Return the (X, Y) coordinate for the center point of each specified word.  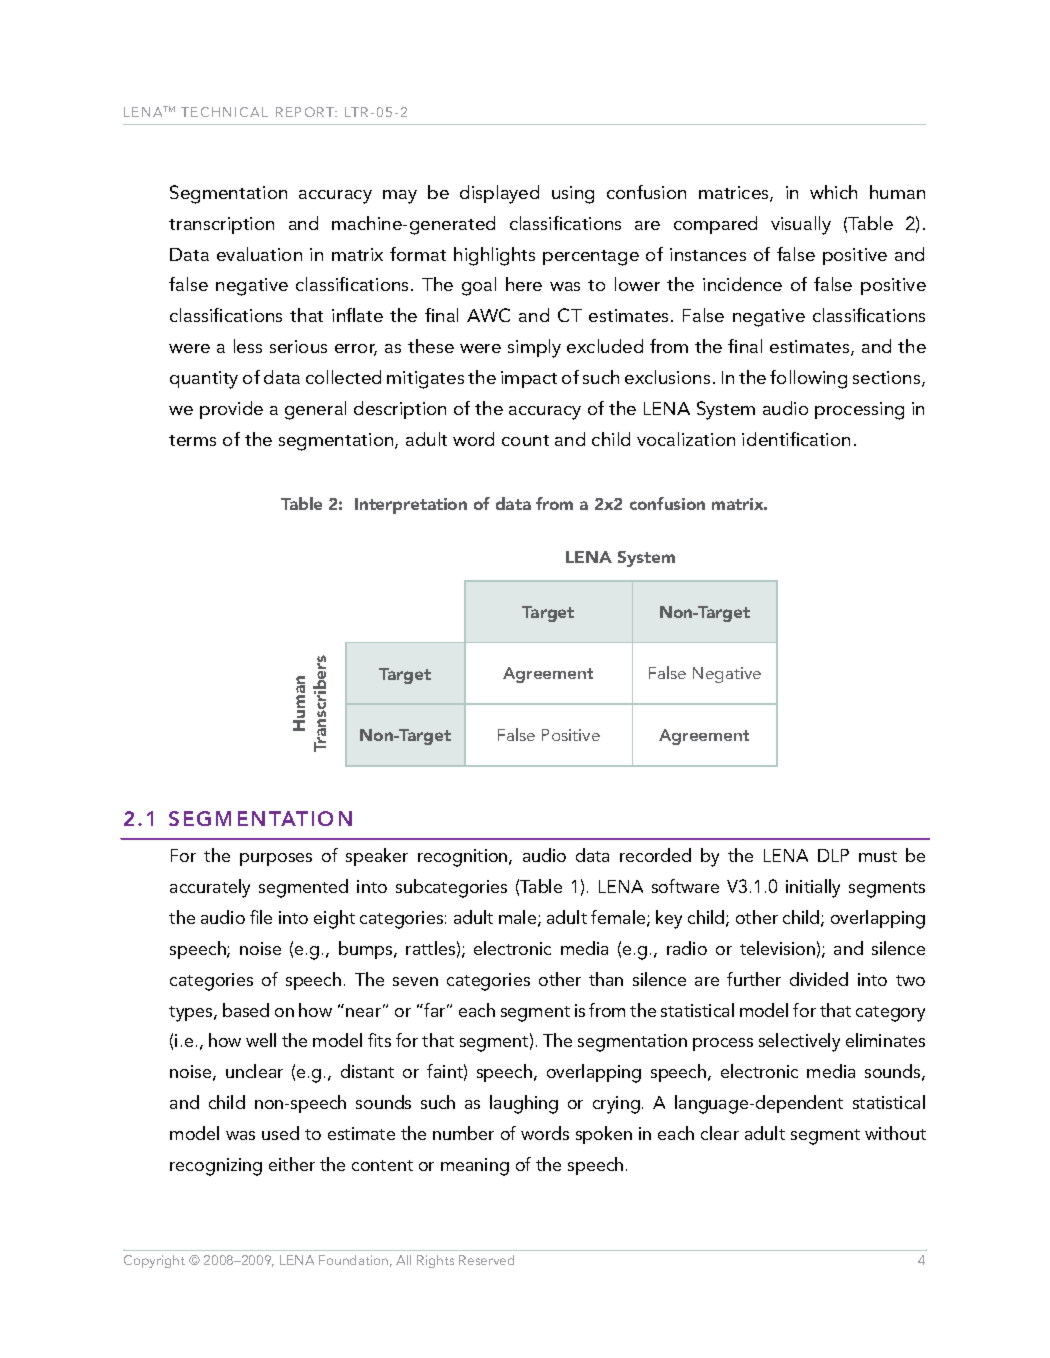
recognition (464, 858)
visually (801, 225)
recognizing (216, 1167)
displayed (499, 194)
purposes (276, 859)
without (895, 1133)
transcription (221, 225)
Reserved (486, 1260)
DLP (833, 855)
